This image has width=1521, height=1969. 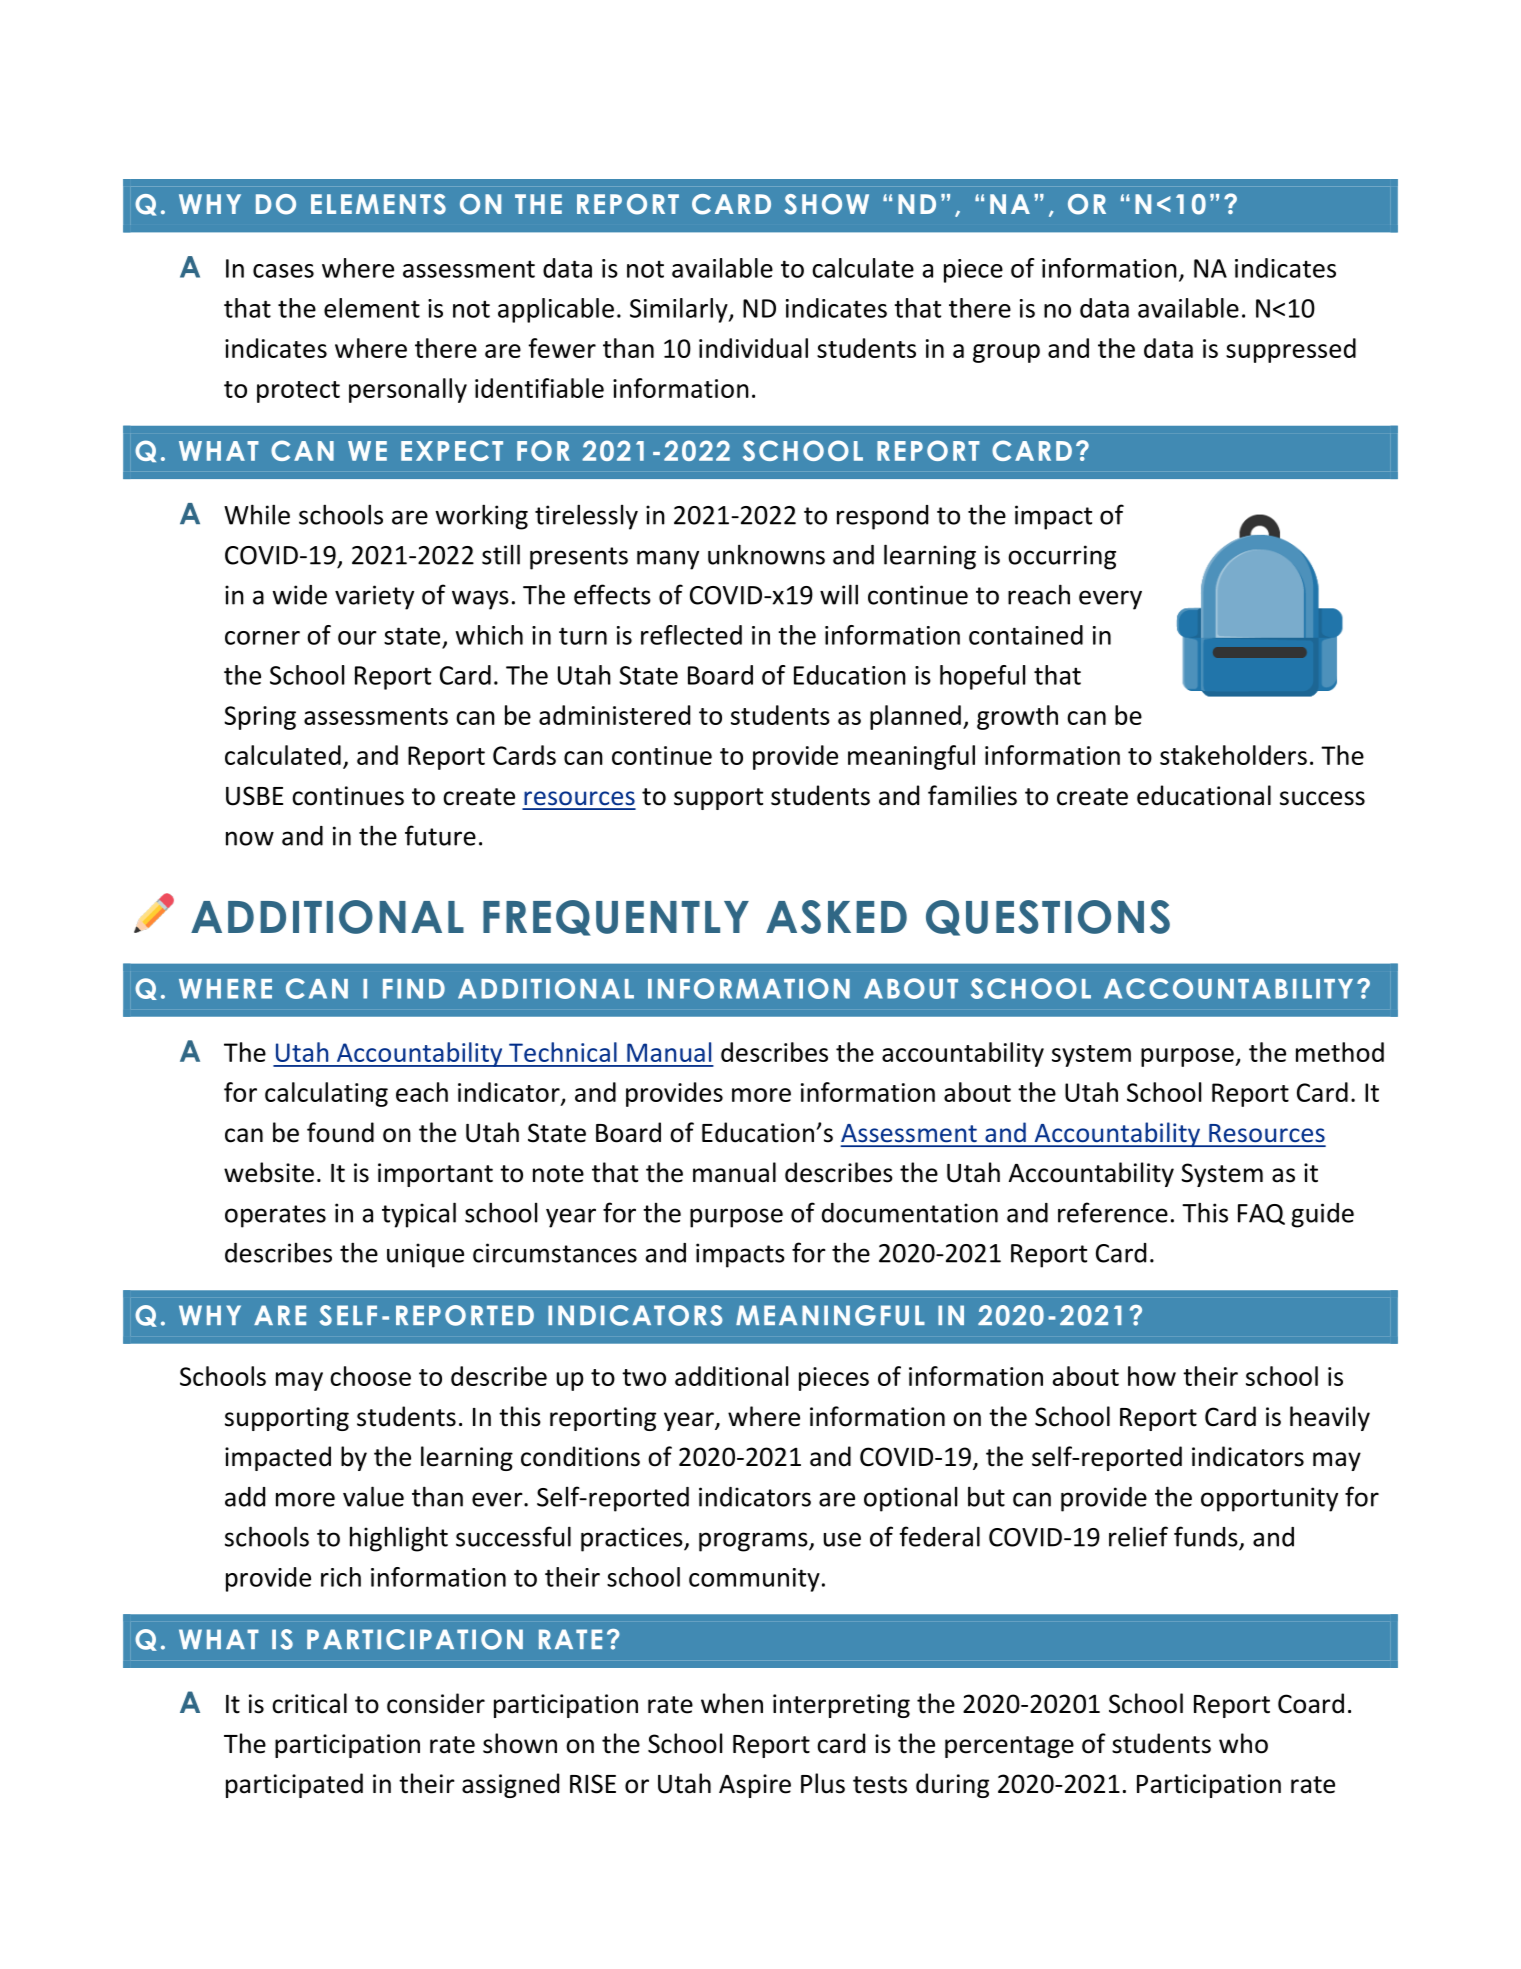 I want to click on suppressed, so click(x=1291, y=350).
